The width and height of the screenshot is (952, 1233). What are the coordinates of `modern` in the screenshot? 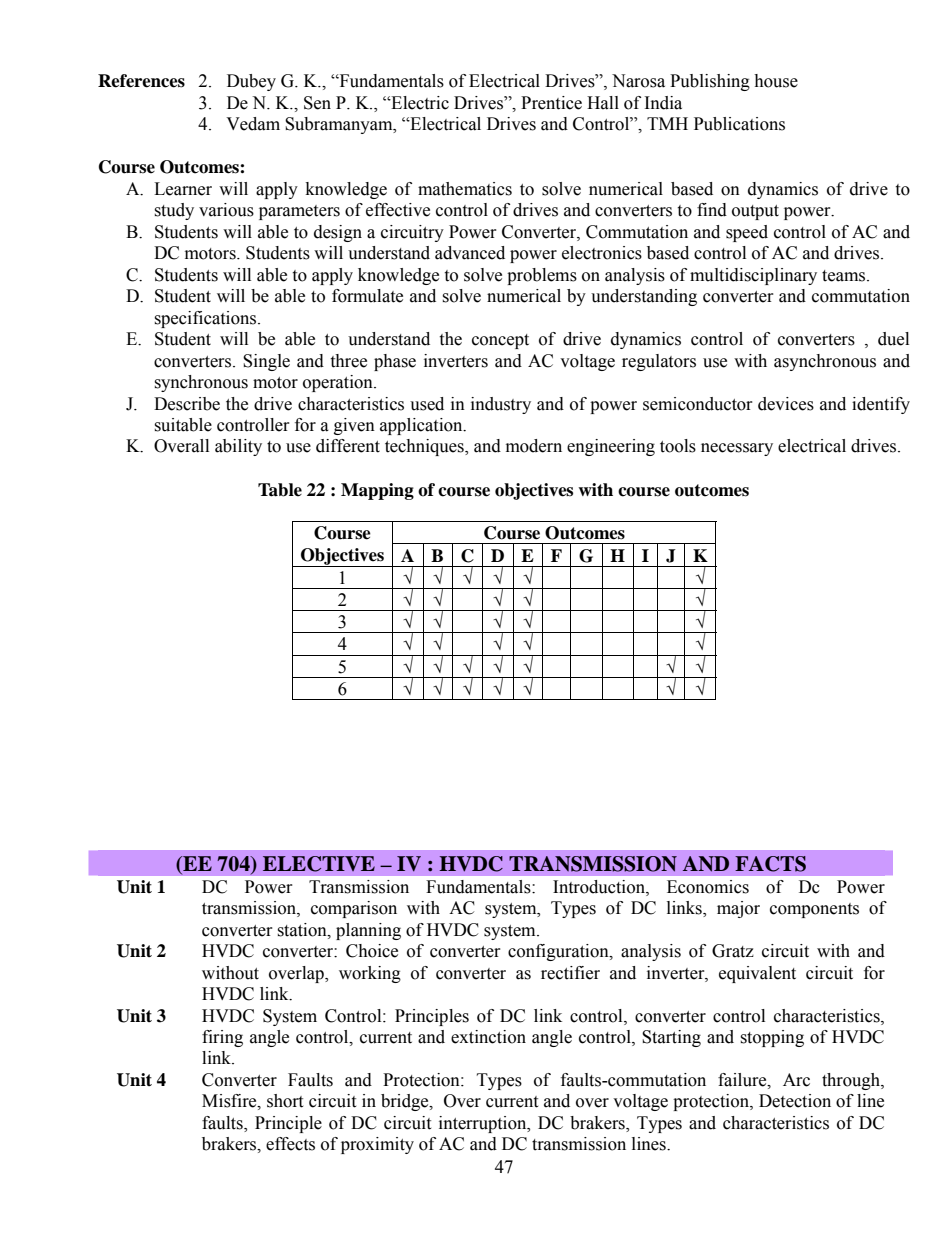 It's located at (534, 446).
